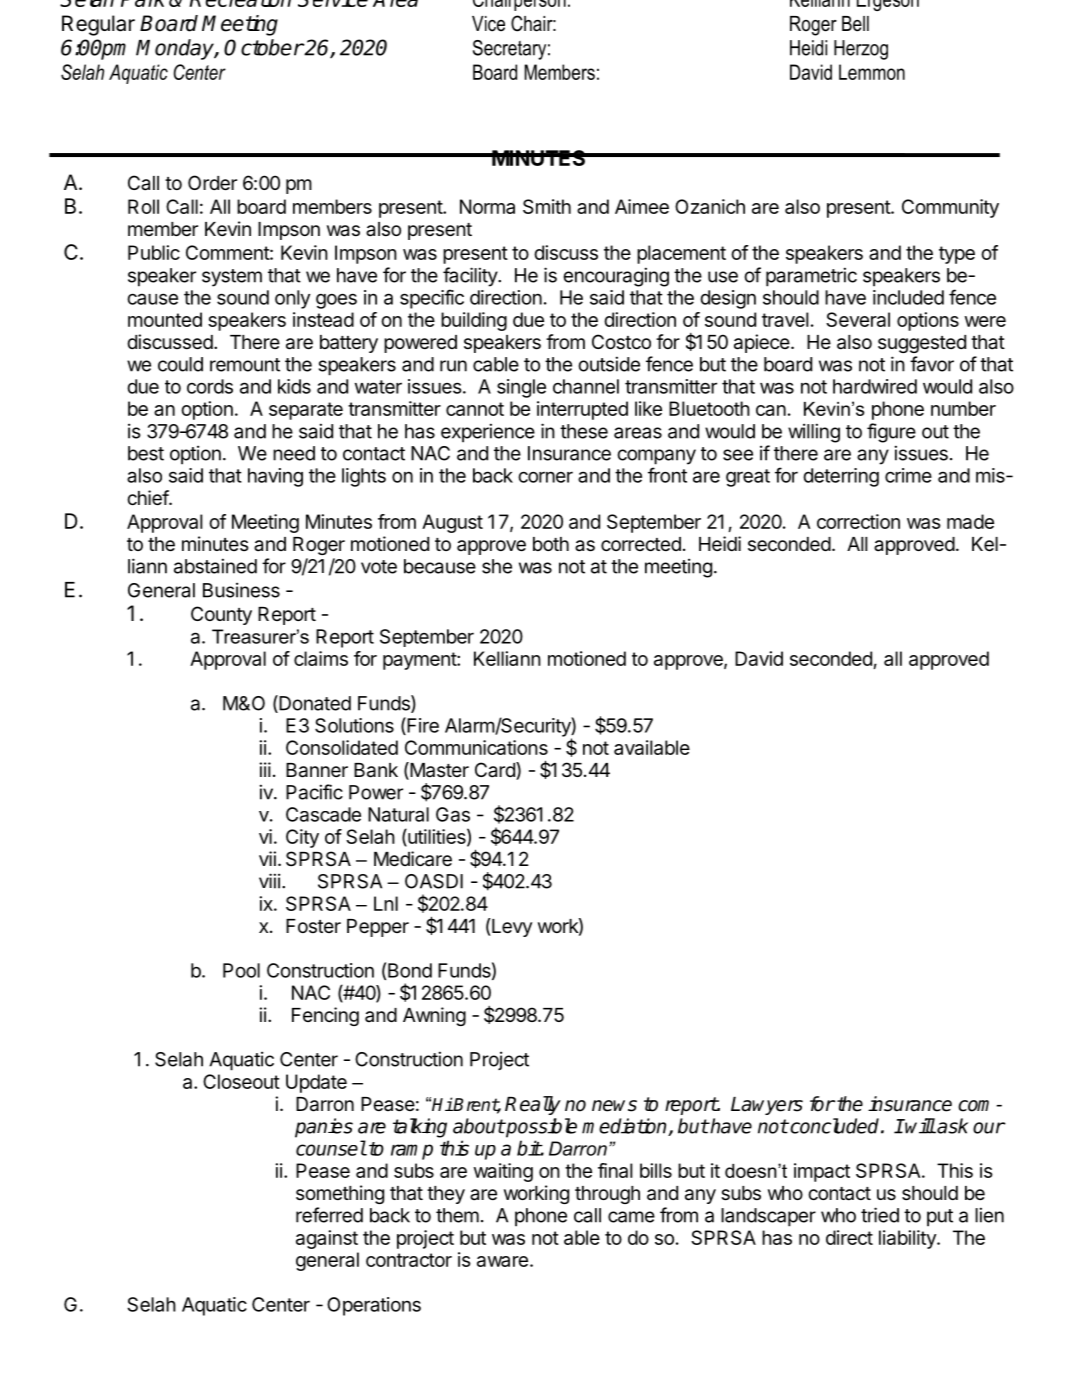  I want to click on aware, so click(502, 1261).
